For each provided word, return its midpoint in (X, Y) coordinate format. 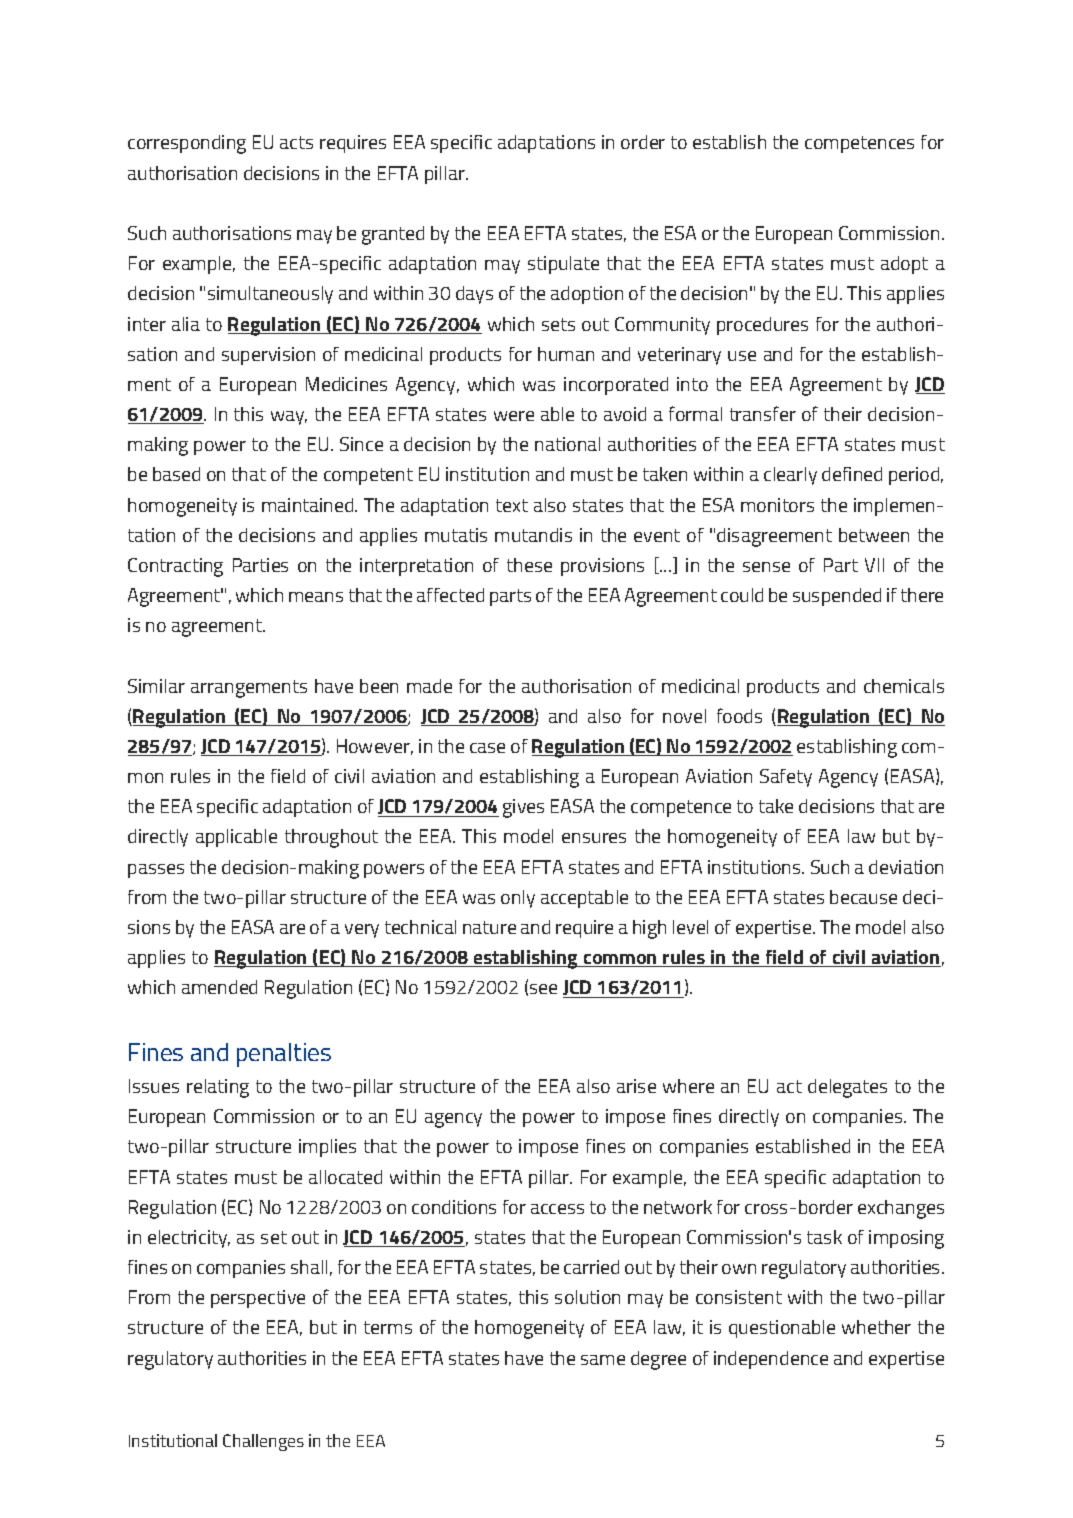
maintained (309, 505)
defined (852, 474)
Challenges (263, 1442)
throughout (331, 838)
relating (218, 1088)
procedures (762, 326)
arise (636, 1086)
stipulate (563, 265)
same (603, 1360)
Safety (786, 778)
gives (523, 808)
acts (296, 142)
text (512, 505)
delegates (847, 1088)
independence (771, 1360)
